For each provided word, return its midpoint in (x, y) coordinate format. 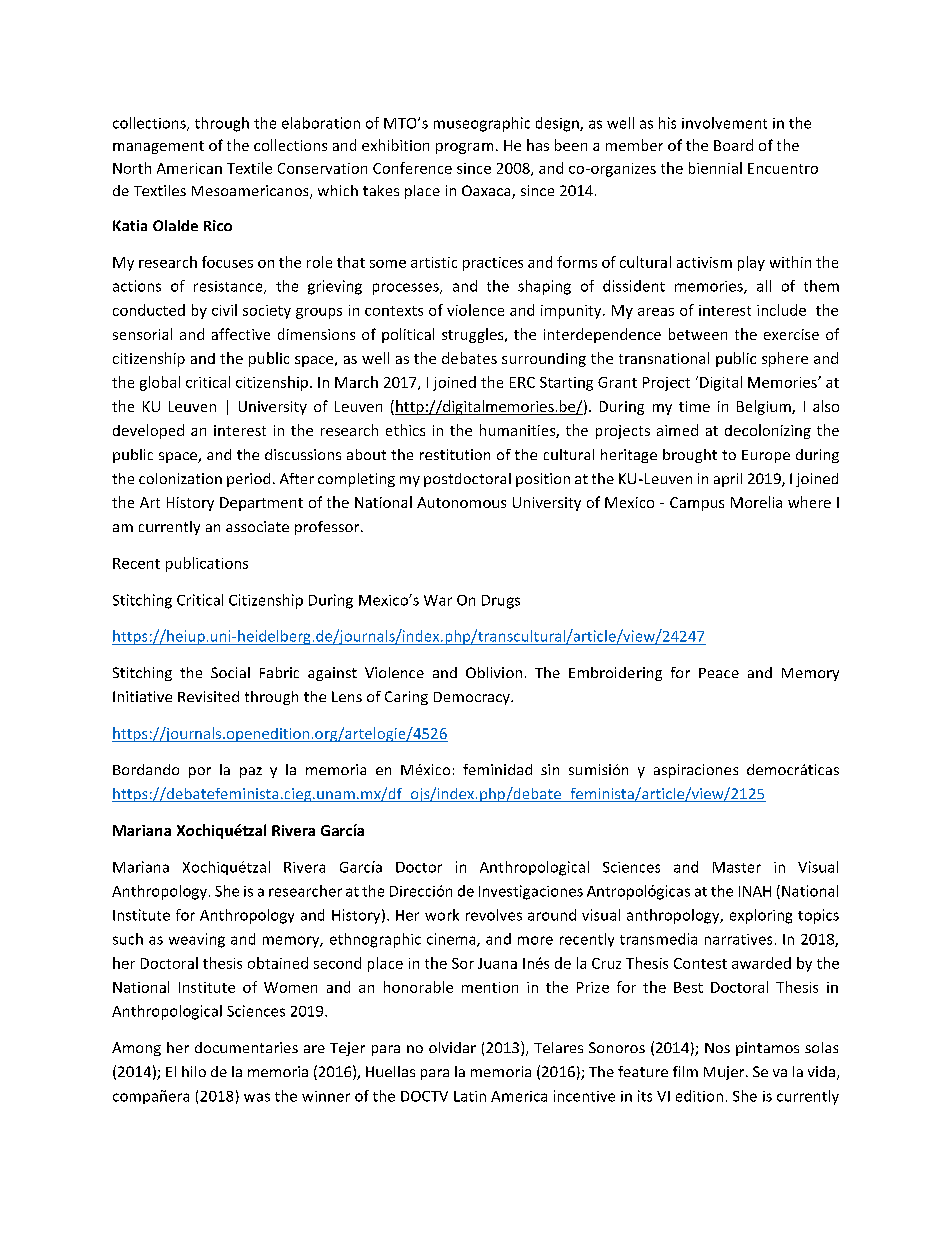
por (200, 772)
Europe (766, 456)
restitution (455, 454)
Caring (406, 698)
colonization (180, 478)
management (158, 147)
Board (733, 145)
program (464, 148)
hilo (194, 1071)
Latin (470, 1096)
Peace (719, 673)
